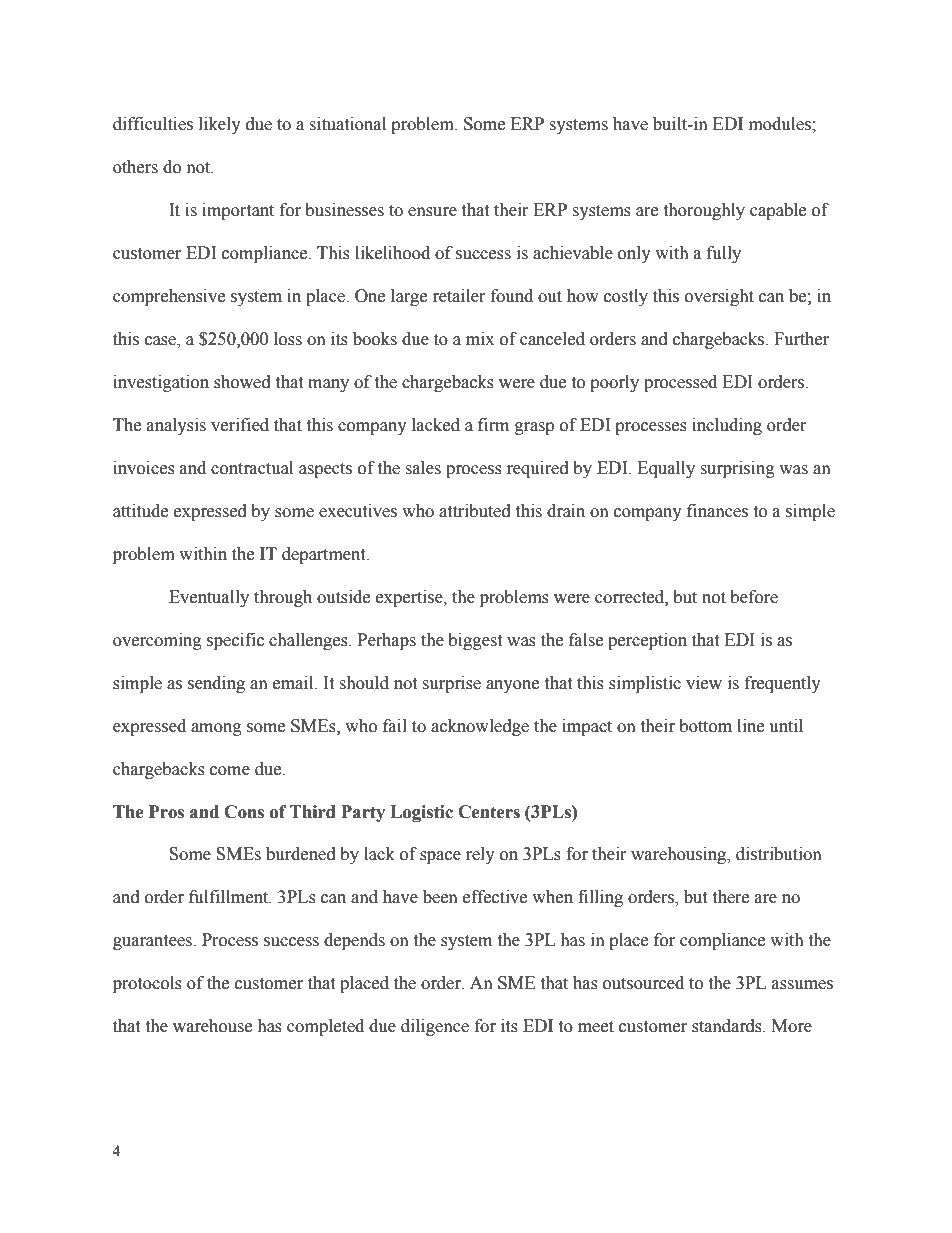 This page has width=952, height=1233. I want to click on standards, so click(728, 1026).
